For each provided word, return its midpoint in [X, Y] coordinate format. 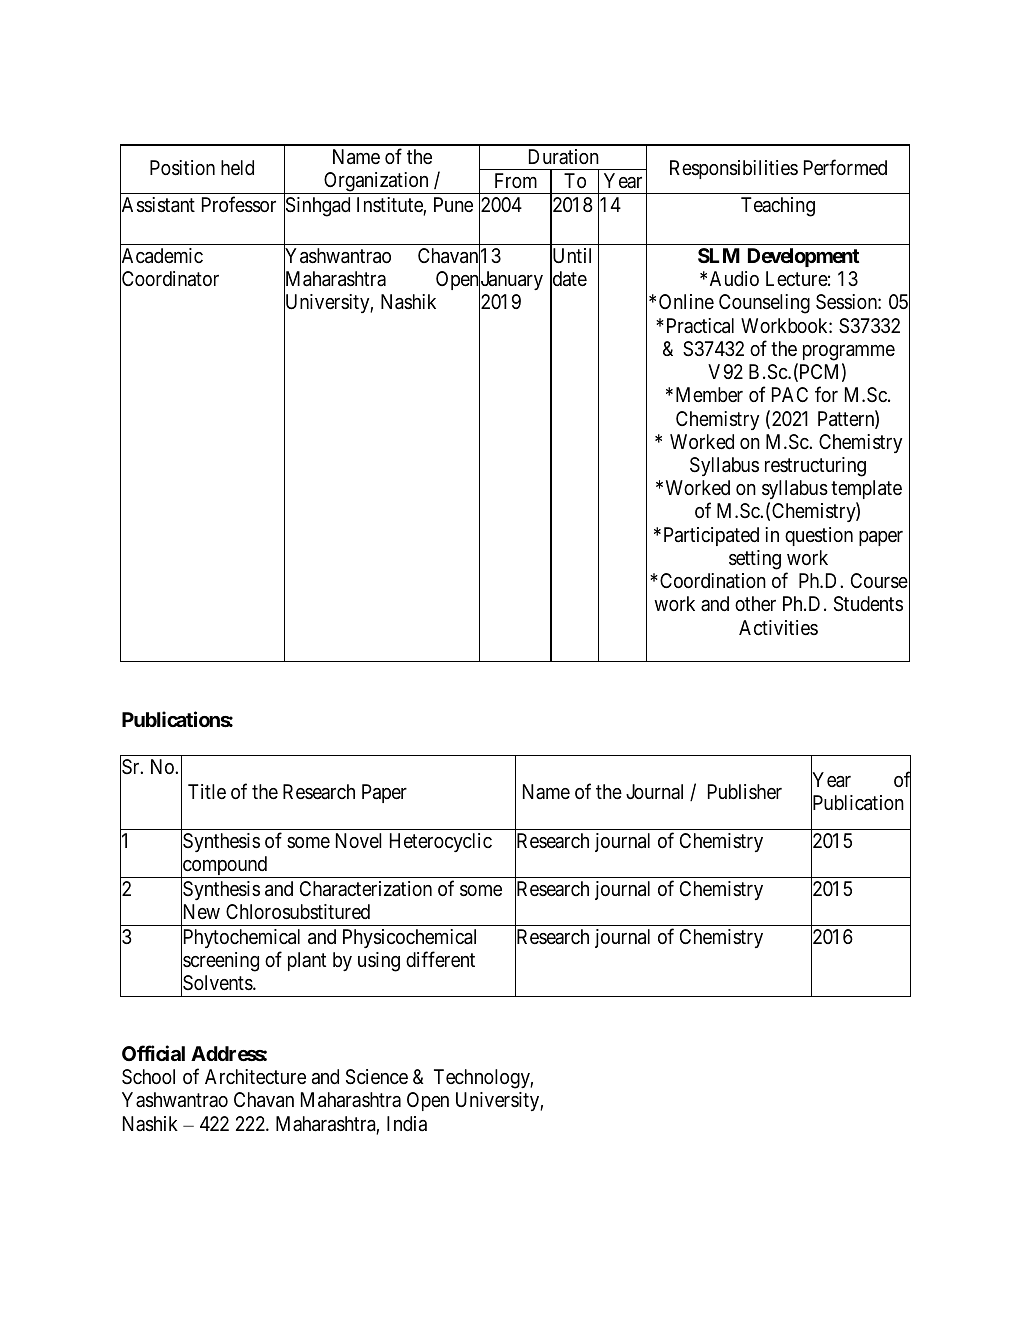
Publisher [745, 791]
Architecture [255, 1076]
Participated [711, 536]
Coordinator [169, 279]
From [516, 180]
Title [207, 791]
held [237, 167]
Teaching [778, 207]
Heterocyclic [441, 842]
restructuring [815, 467]
